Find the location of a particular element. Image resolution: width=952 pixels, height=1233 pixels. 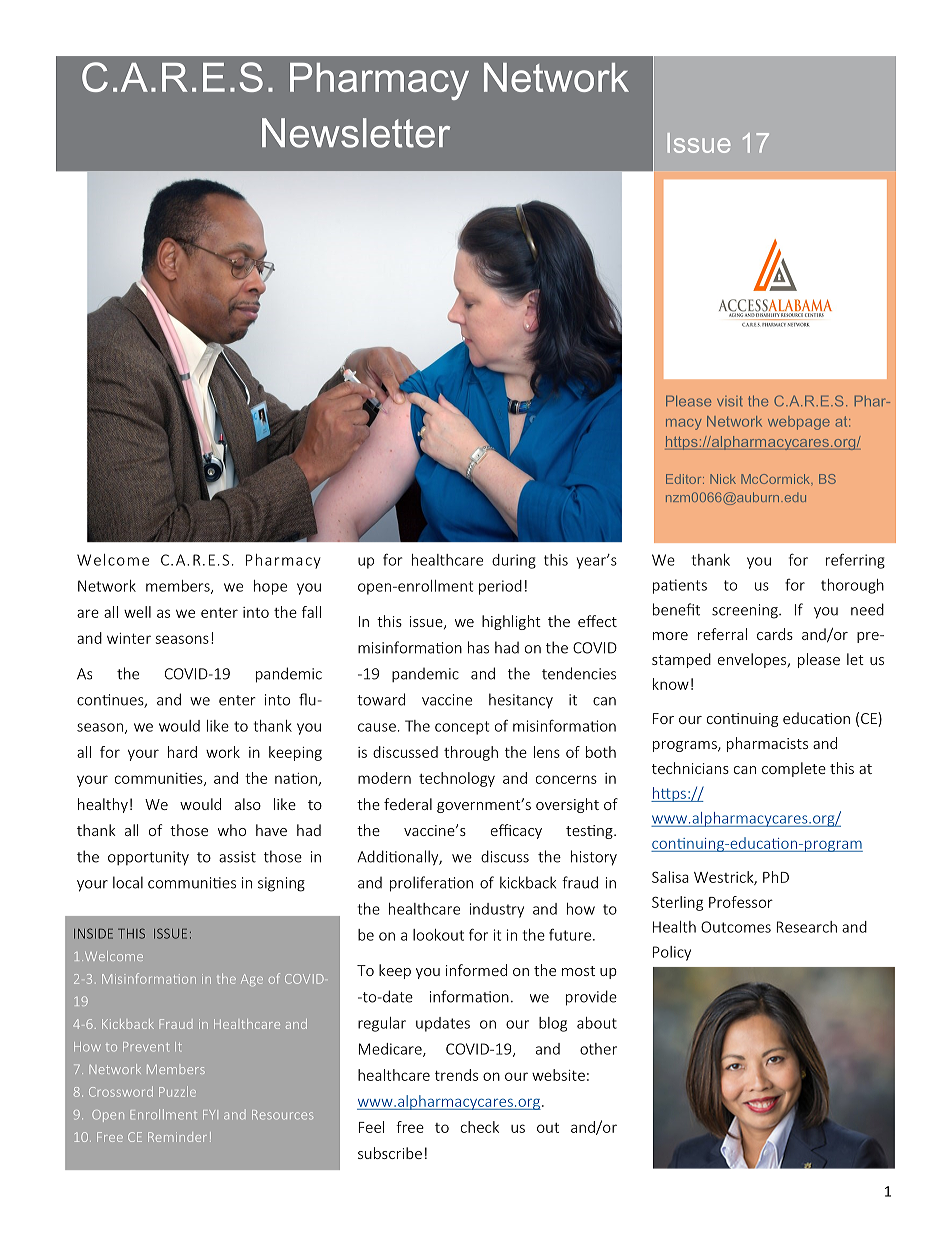

Reminder is located at coordinates (177, 1137).
